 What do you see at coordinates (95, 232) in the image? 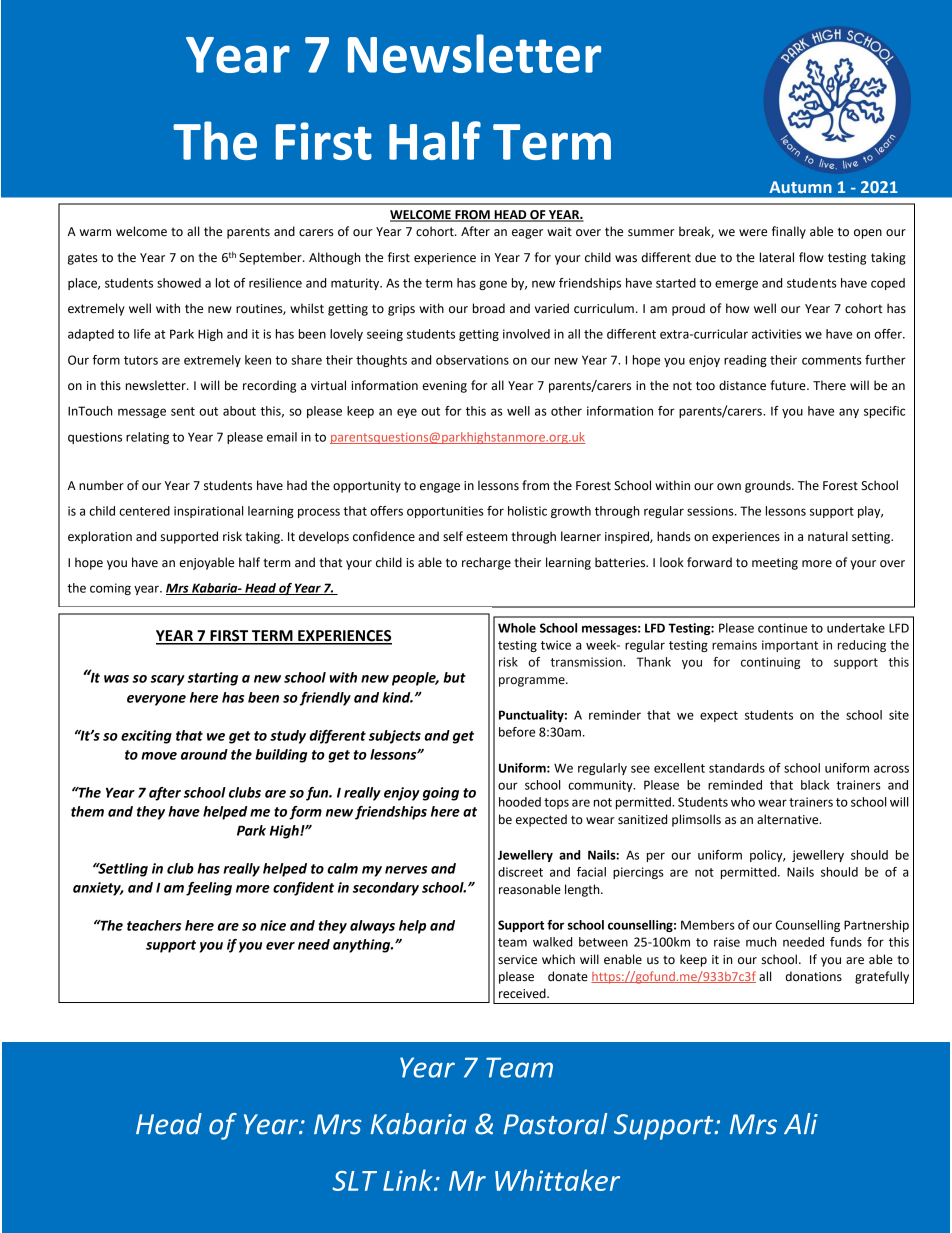
I see `warm` at bounding box center [95, 232].
